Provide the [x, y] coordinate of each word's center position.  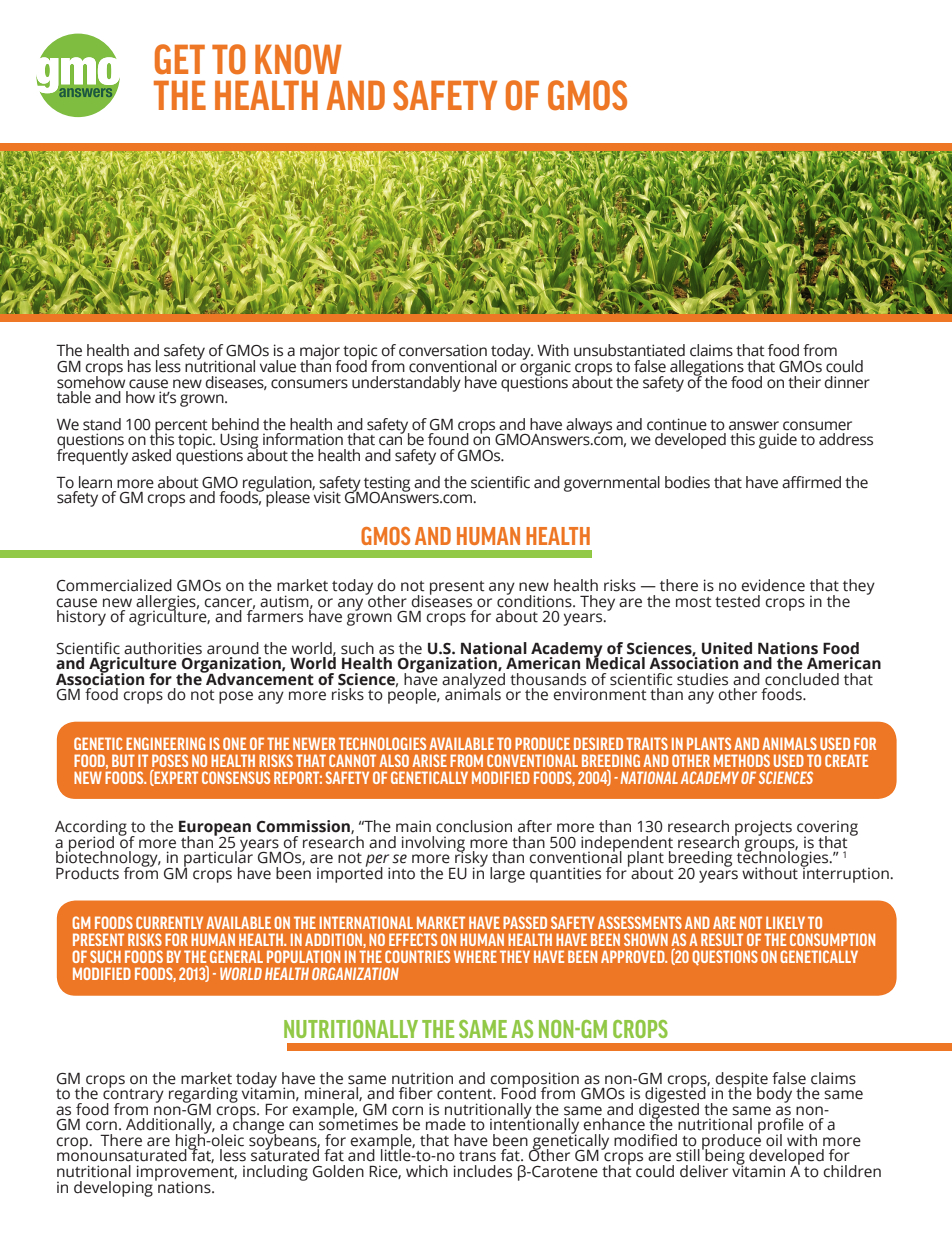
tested [737, 601]
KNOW [298, 59]
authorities [163, 648]
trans [477, 1156]
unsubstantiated [629, 350]
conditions [535, 600]
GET [180, 59]
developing [113, 1189]
